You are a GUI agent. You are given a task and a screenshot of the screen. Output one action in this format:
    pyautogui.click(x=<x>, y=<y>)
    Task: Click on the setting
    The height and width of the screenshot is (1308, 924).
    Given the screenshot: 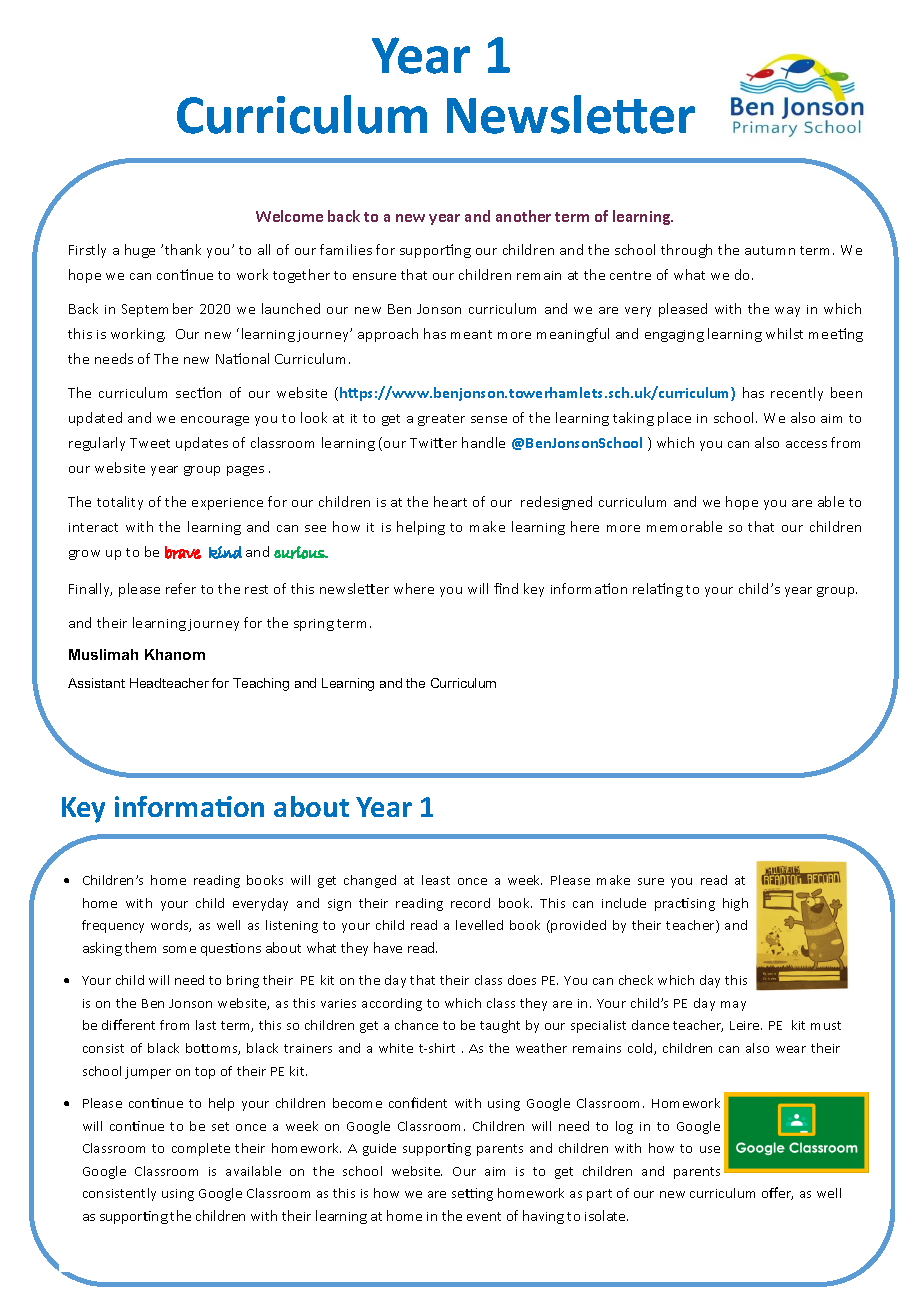 What is the action you would take?
    pyautogui.click(x=472, y=1194)
